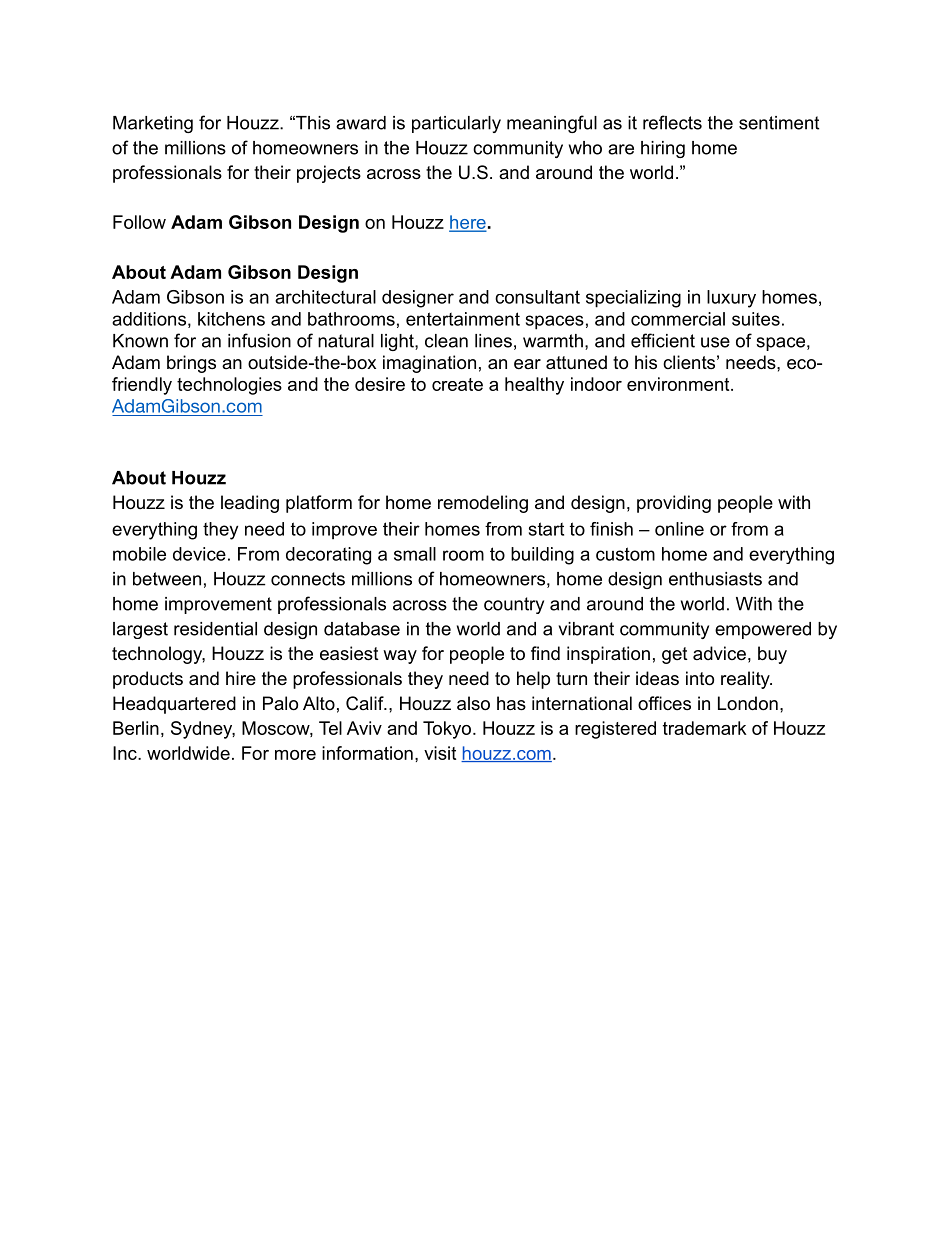  Describe the element at coordinates (203, 730) in the screenshot. I see `Sydney` at that location.
